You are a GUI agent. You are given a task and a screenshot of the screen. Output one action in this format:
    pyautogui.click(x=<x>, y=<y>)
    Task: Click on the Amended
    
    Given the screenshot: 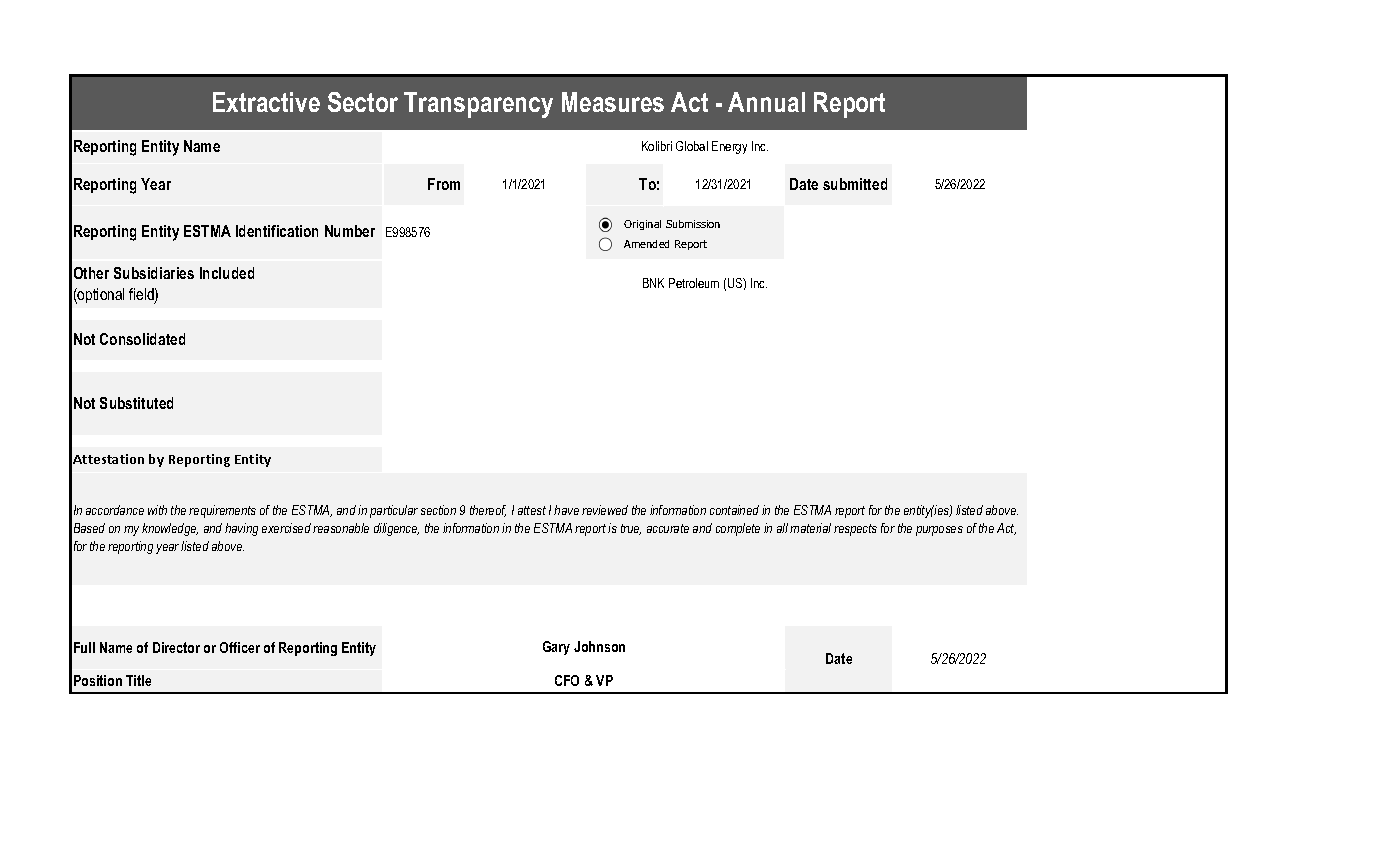 What is the action you would take?
    pyautogui.click(x=646, y=244)
